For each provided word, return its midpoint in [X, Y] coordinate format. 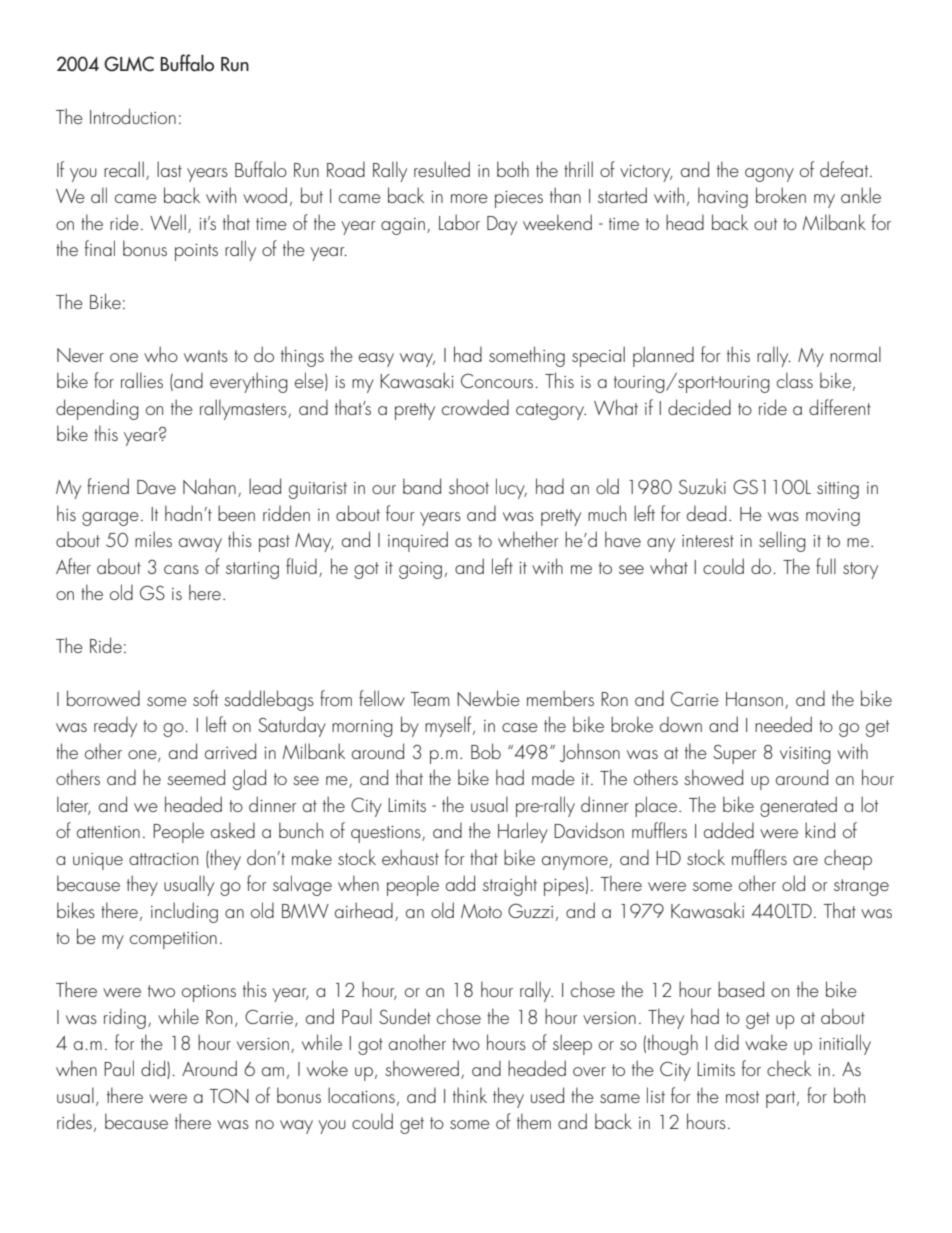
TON [229, 1095]
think [470, 1095]
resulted [442, 169]
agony [769, 175]
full [826, 566]
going [420, 570]
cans [181, 569]
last [169, 169]
